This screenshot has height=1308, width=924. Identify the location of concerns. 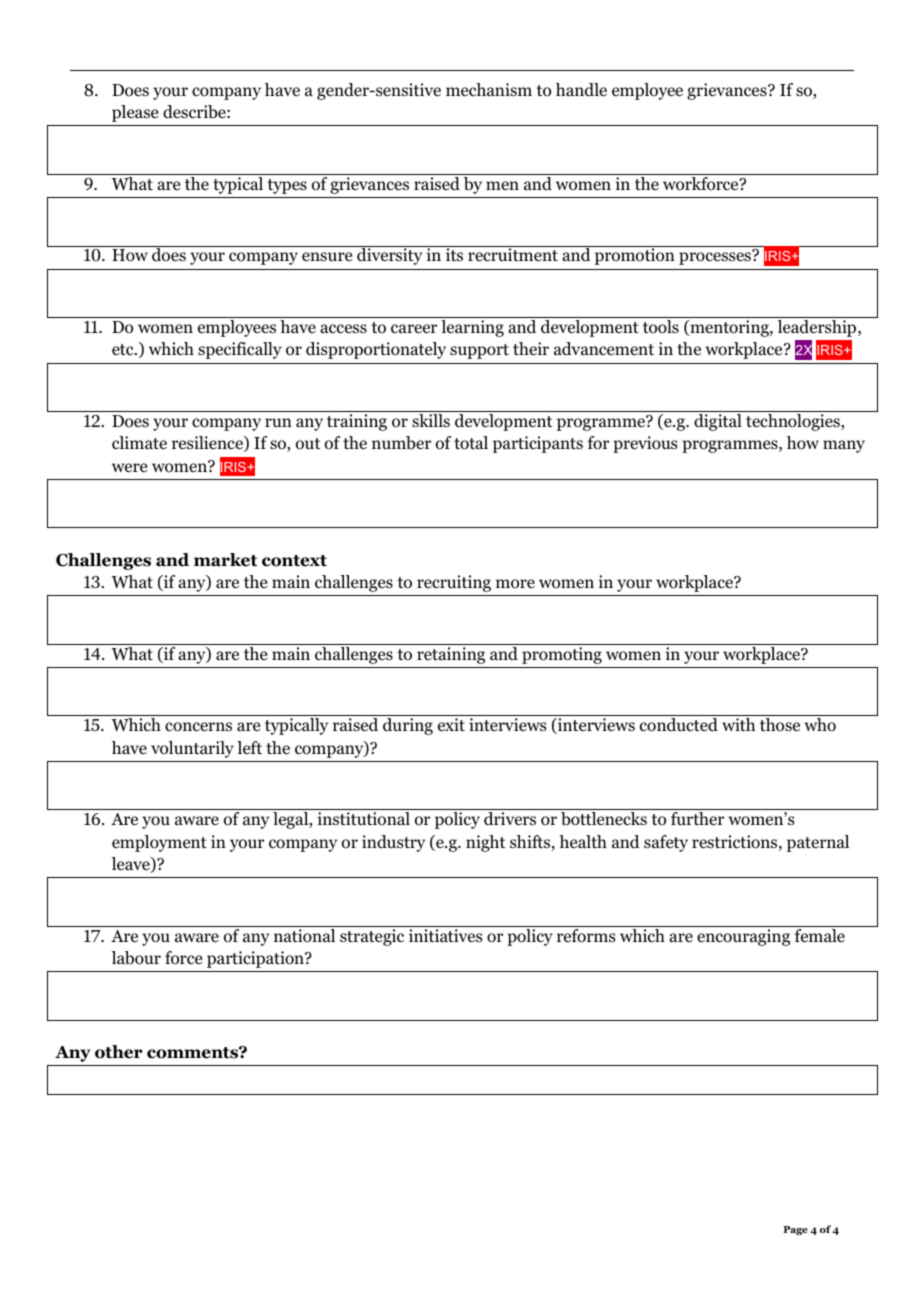
(198, 727).
